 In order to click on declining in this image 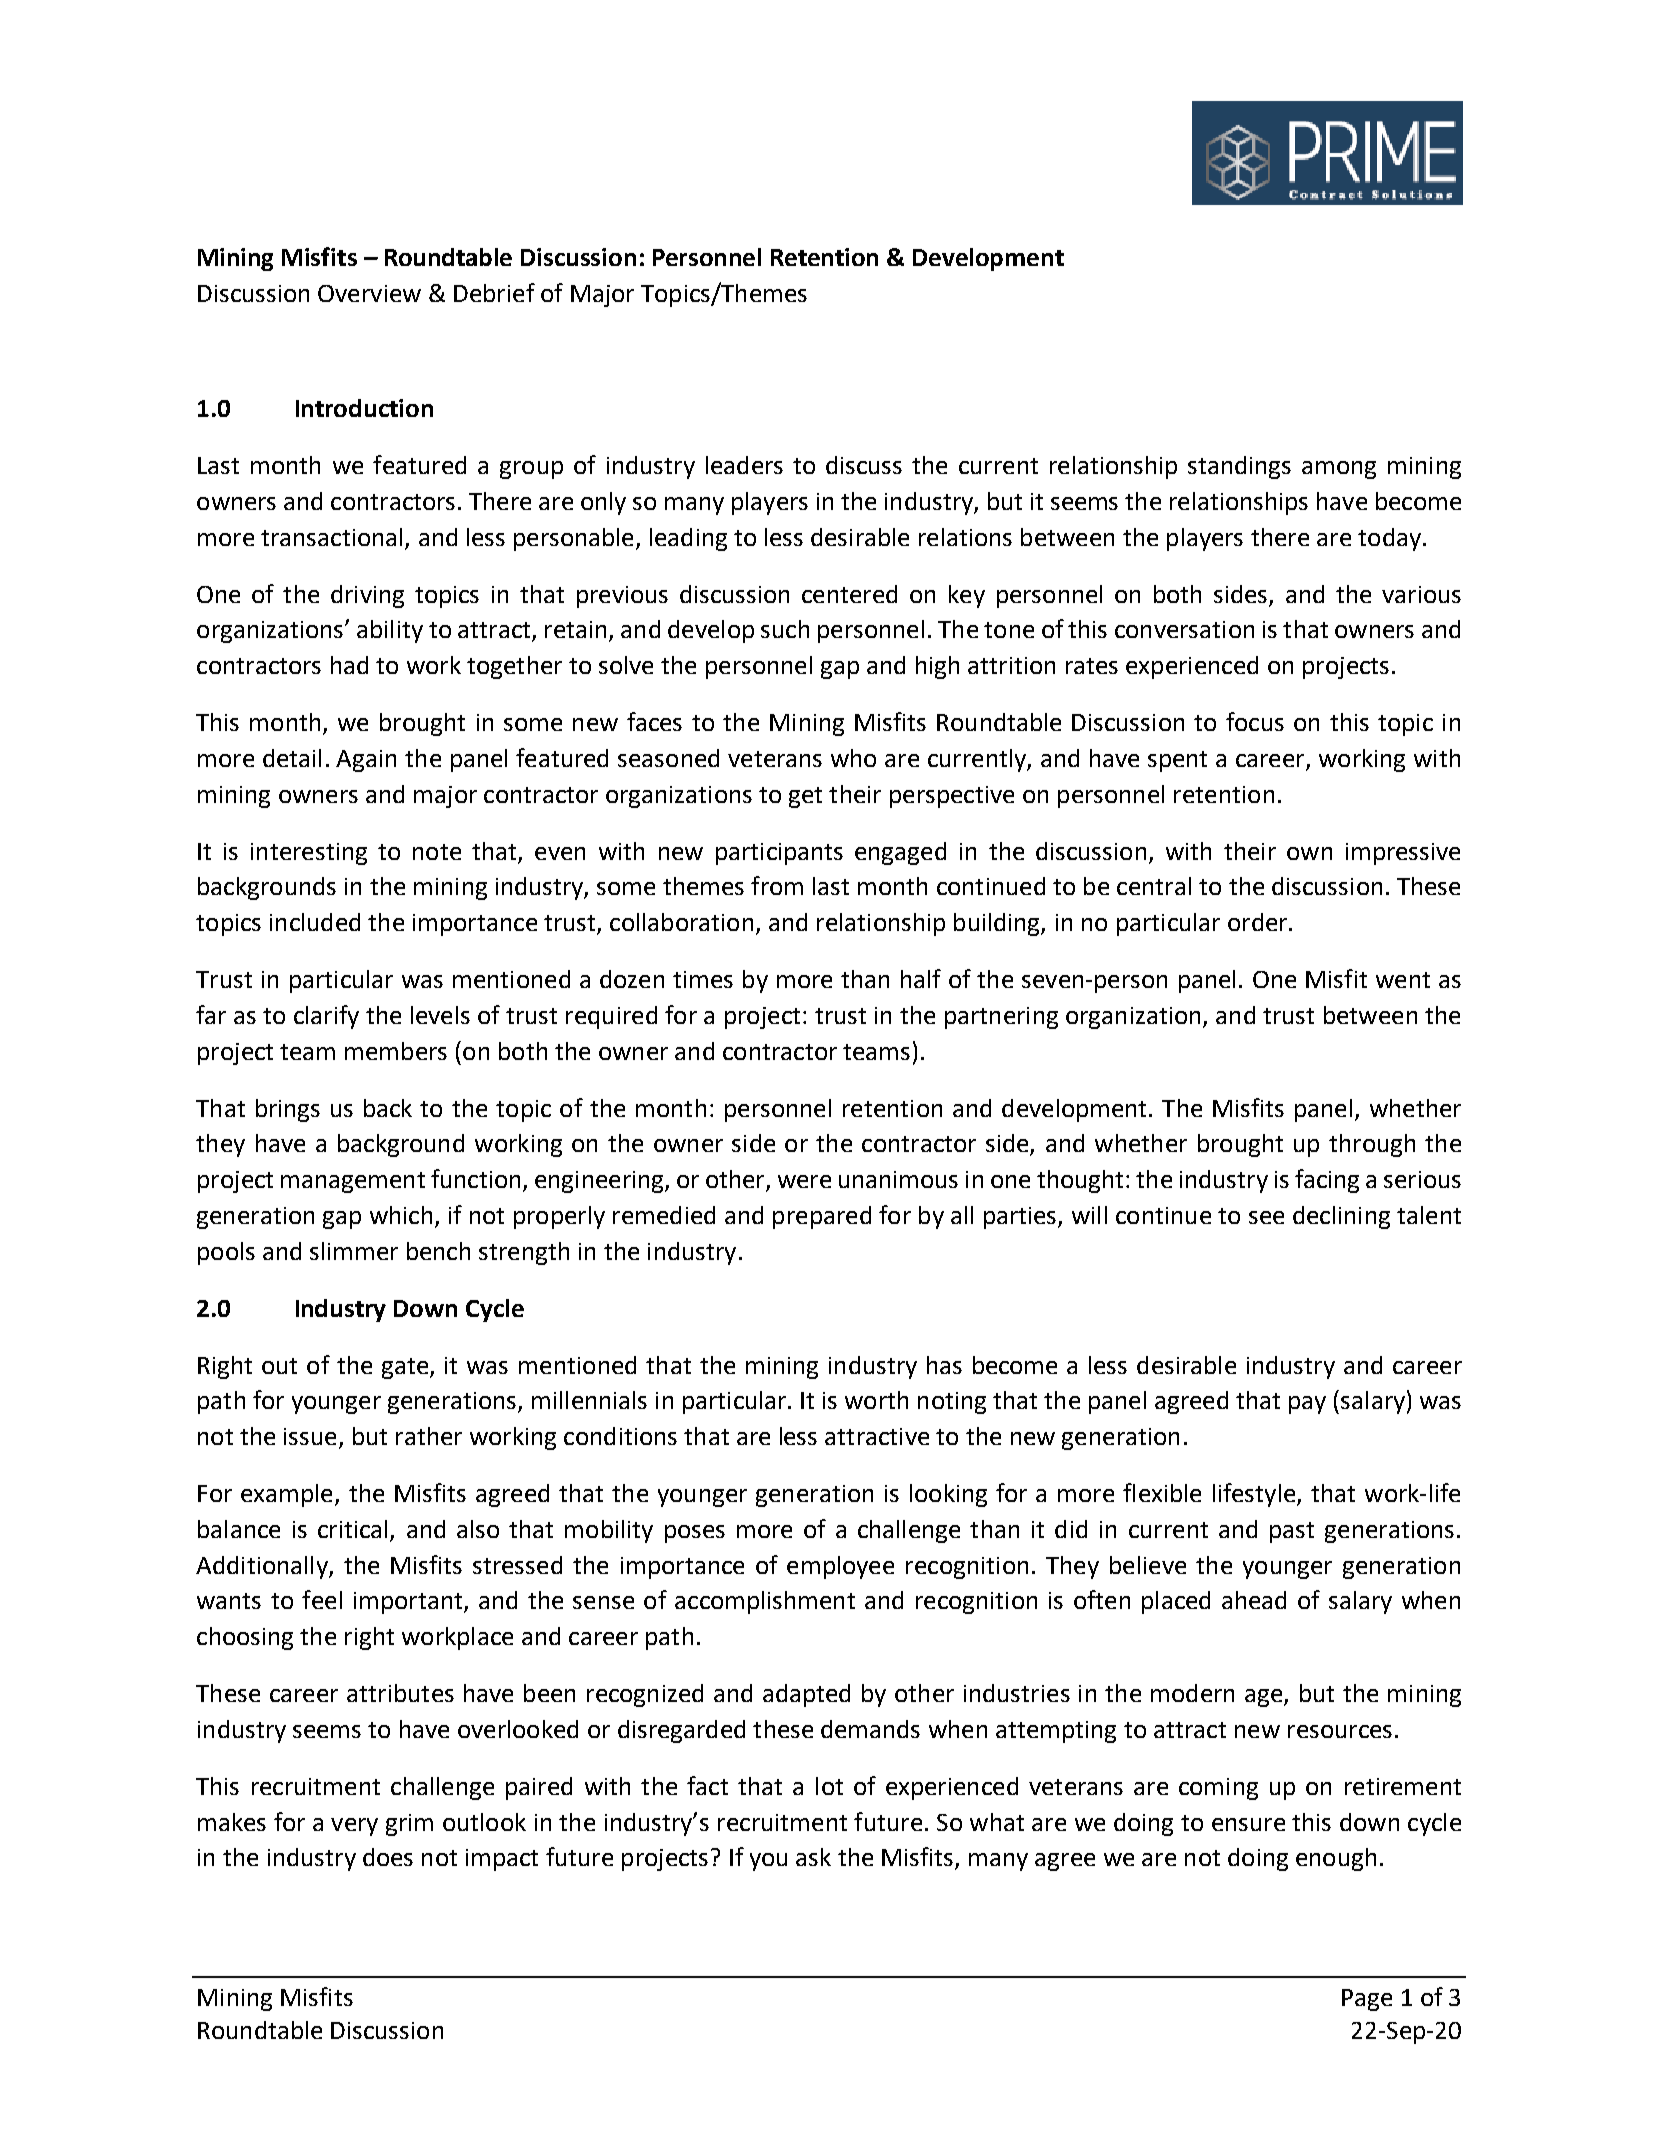, I will do `click(1341, 1217)`.
